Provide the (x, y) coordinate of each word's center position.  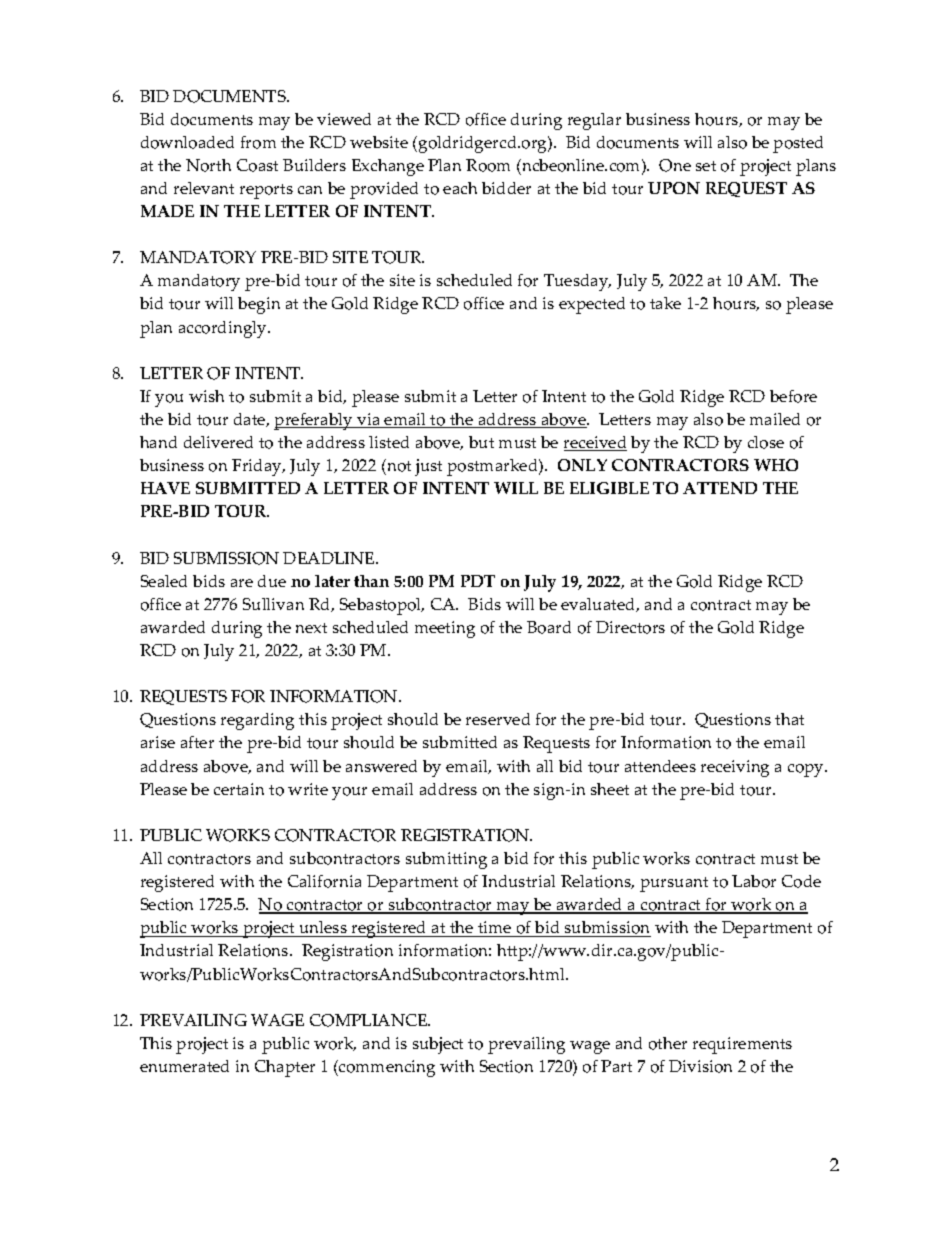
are (242, 583)
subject (438, 1045)
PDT (478, 581)
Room (488, 165)
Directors (630, 627)
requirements (742, 1045)
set (706, 166)
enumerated (184, 1066)
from (258, 142)
